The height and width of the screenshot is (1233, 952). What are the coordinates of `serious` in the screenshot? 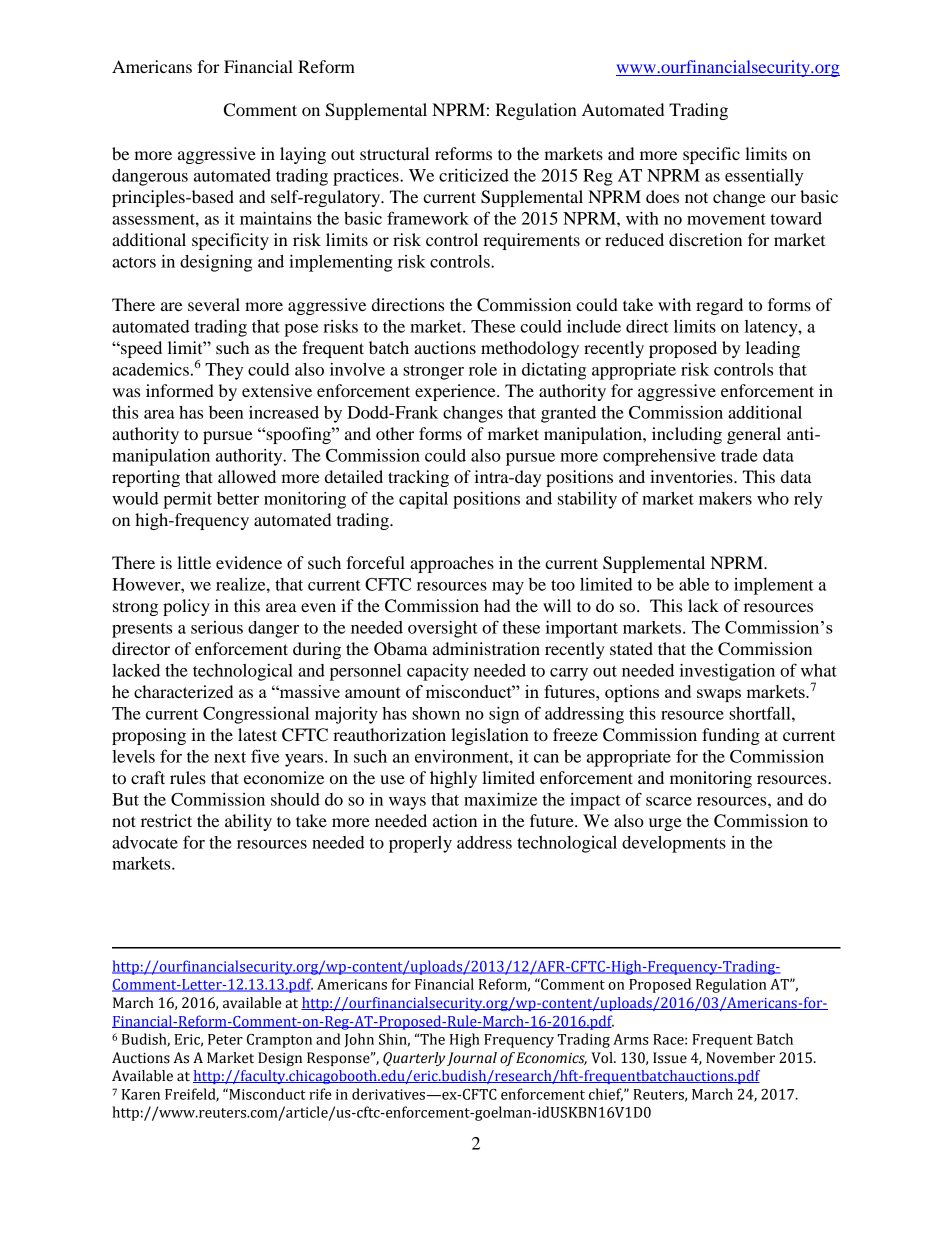 It's located at (217, 627).
